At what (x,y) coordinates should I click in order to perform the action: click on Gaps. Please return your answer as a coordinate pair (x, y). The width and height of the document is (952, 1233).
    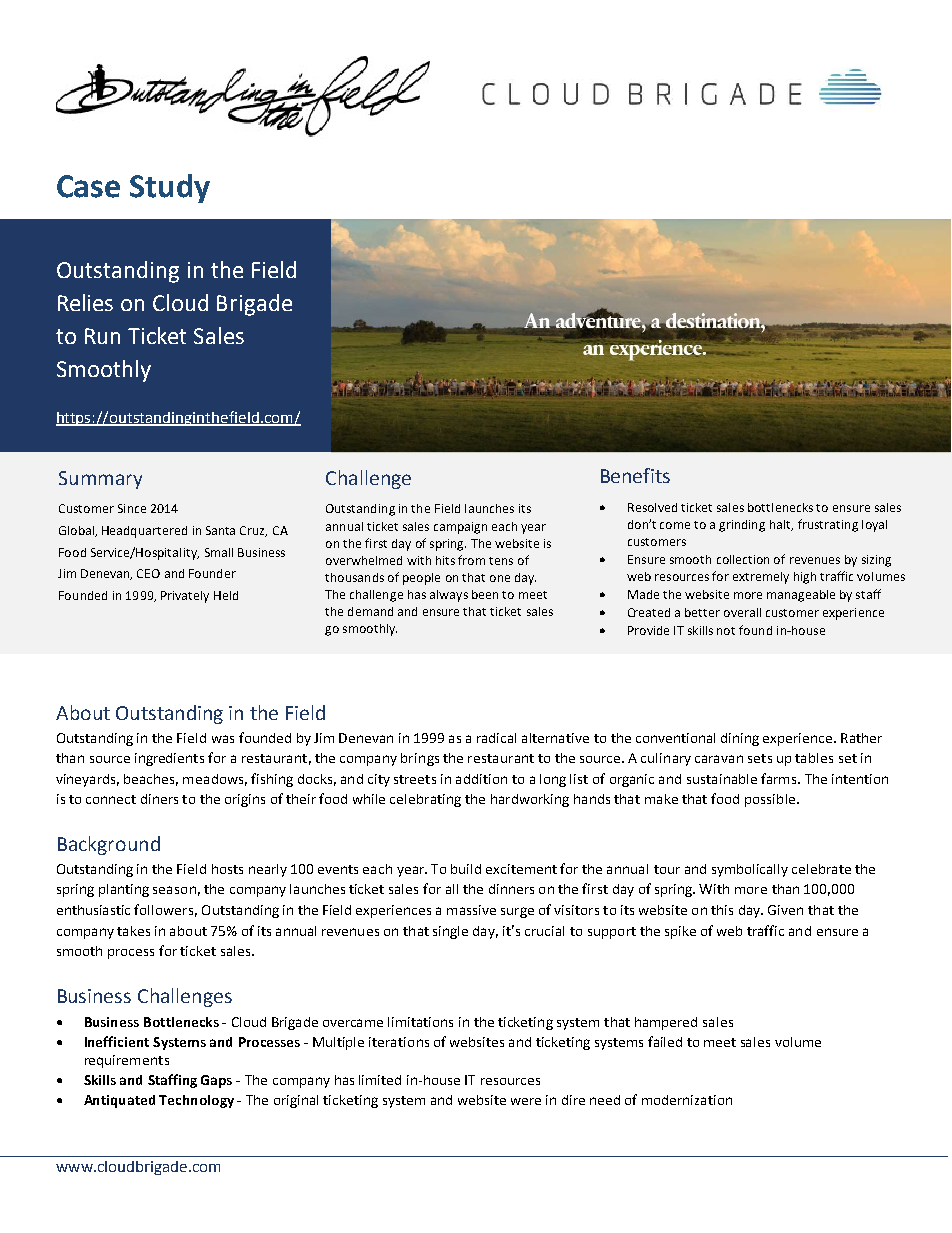
    Looking at the image, I should click on (216, 1081).
